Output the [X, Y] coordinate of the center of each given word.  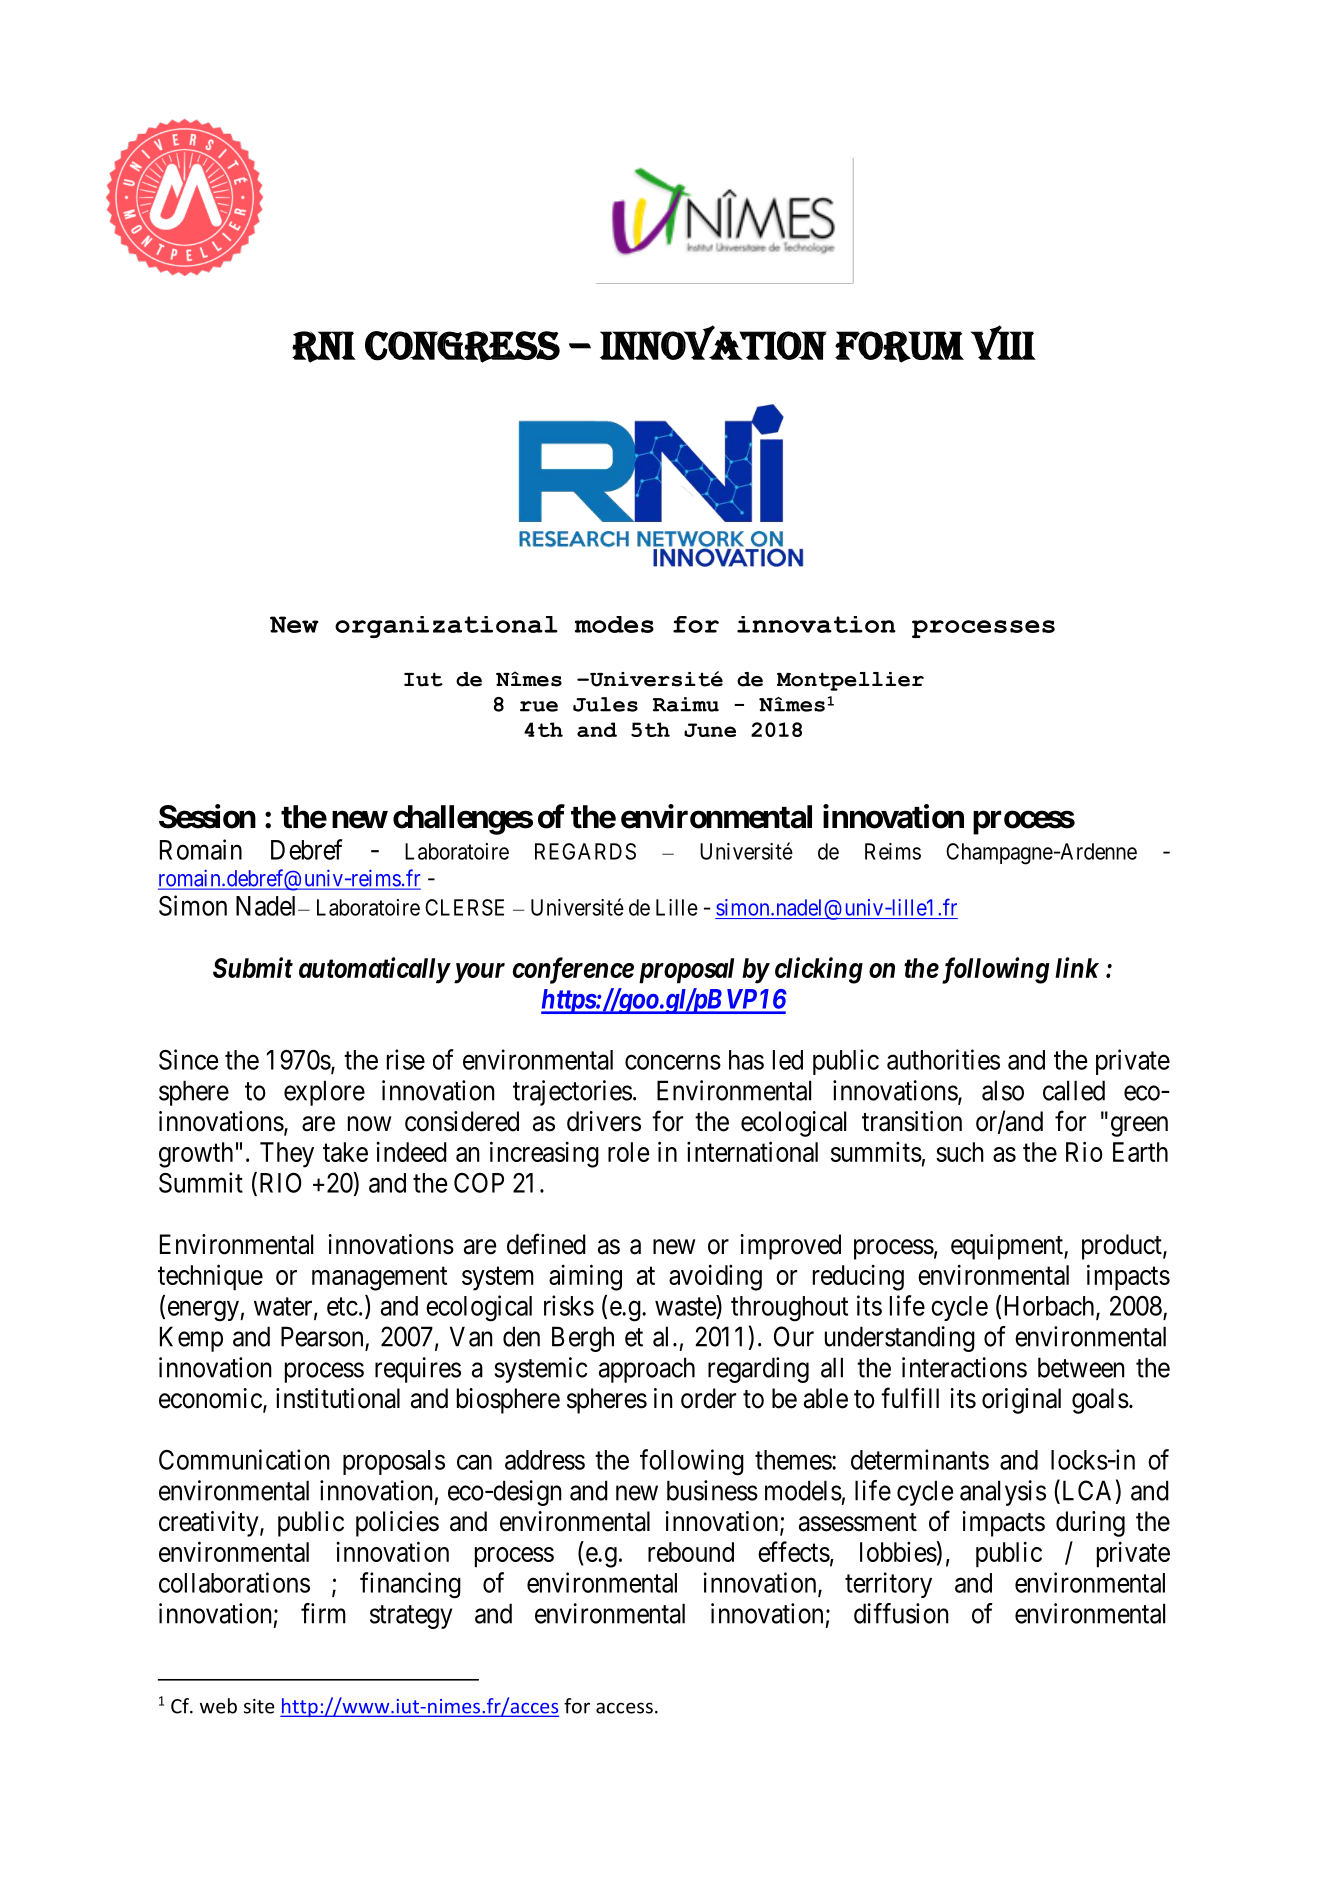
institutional [338, 1398]
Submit [253, 967]
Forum [899, 347]
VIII [1003, 342]
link [1077, 967]
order [708, 1398]
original [1021, 1401]
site [259, 1706]
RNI [324, 347]
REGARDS [585, 851]
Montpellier [850, 681]
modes [614, 624]
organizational [446, 627]
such [960, 1152]
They [287, 1155]
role [628, 1152]
